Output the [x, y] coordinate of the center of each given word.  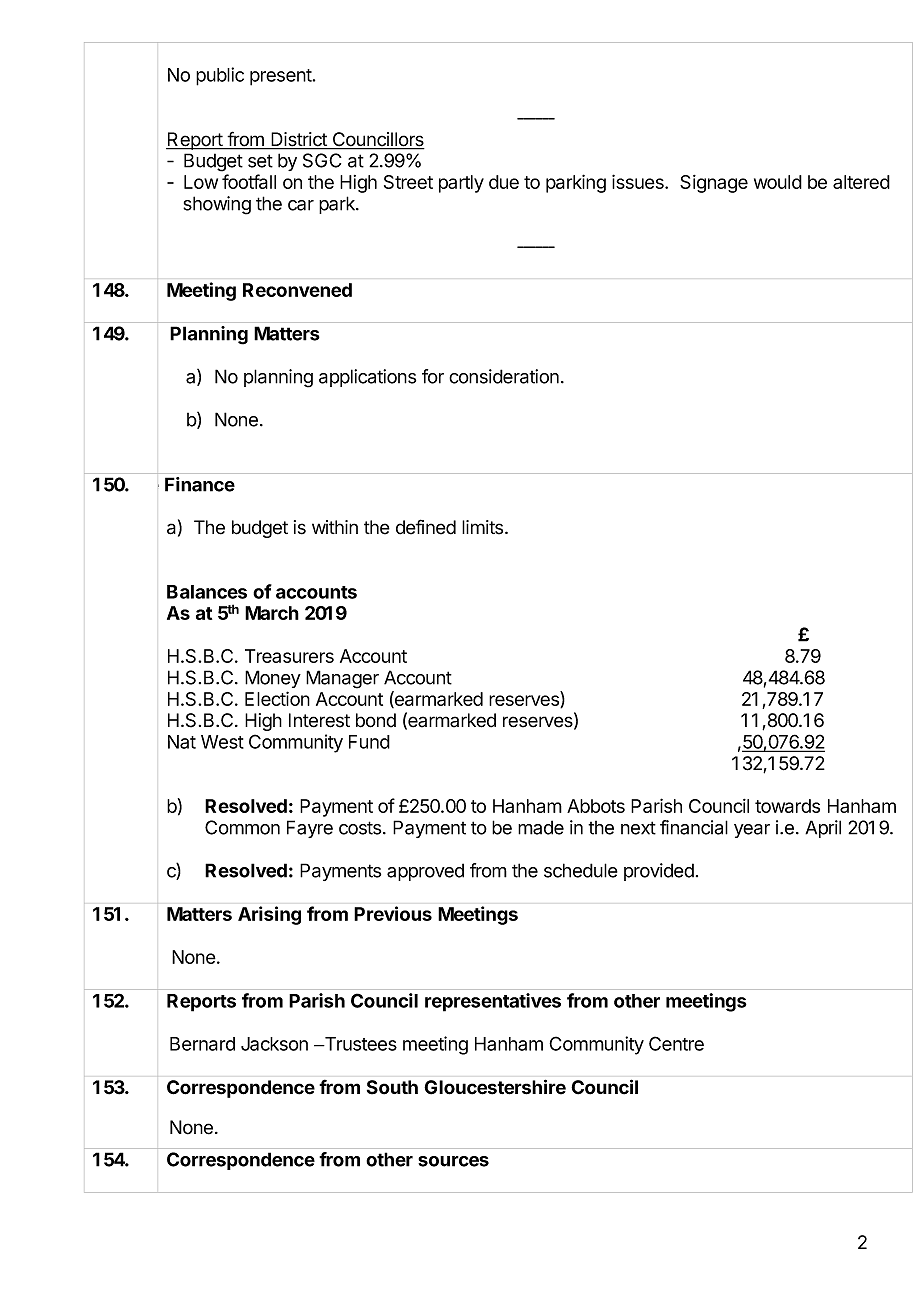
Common [242, 827]
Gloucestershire [495, 1087]
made [541, 827]
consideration [504, 376]
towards [787, 806]
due [504, 182]
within [335, 527]
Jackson [274, 1044]
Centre [676, 1043]
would [778, 182]
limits [484, 527]
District [299, 140]
